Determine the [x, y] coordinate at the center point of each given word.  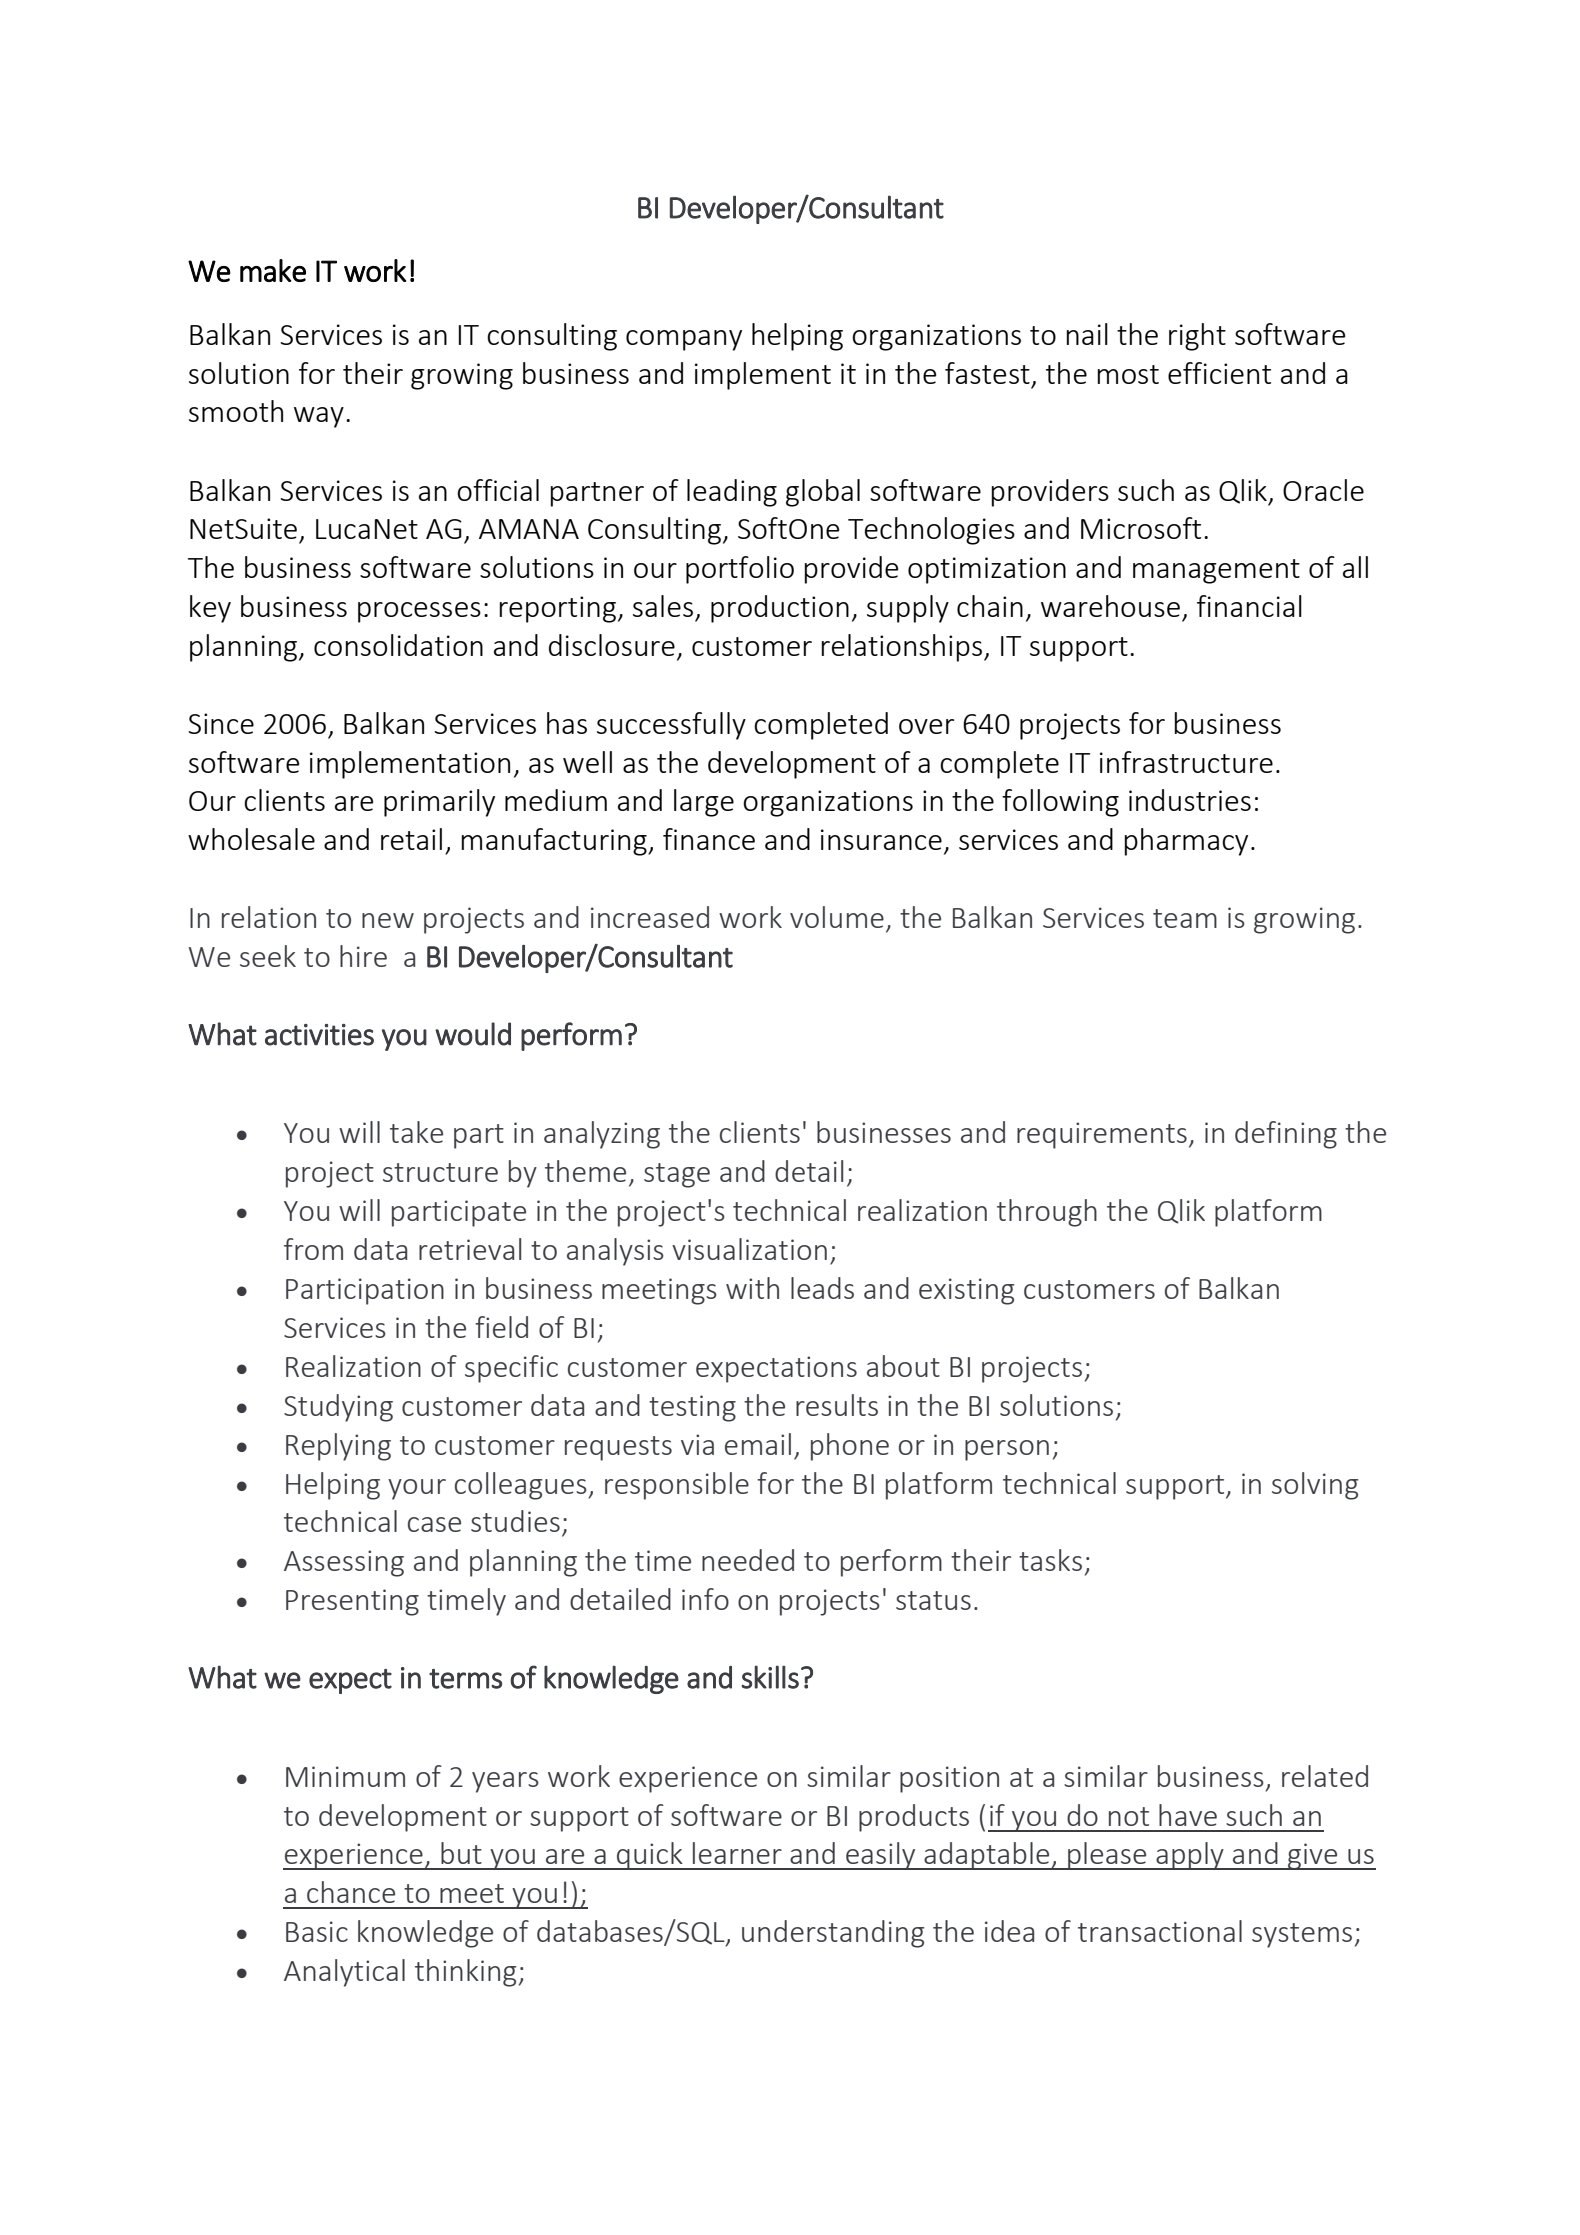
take [416, 1132]
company [684, 340]
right [1197, 337]
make [273, 270]
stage [677, 1175]
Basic [317, 1931]
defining [1286, 1135]
